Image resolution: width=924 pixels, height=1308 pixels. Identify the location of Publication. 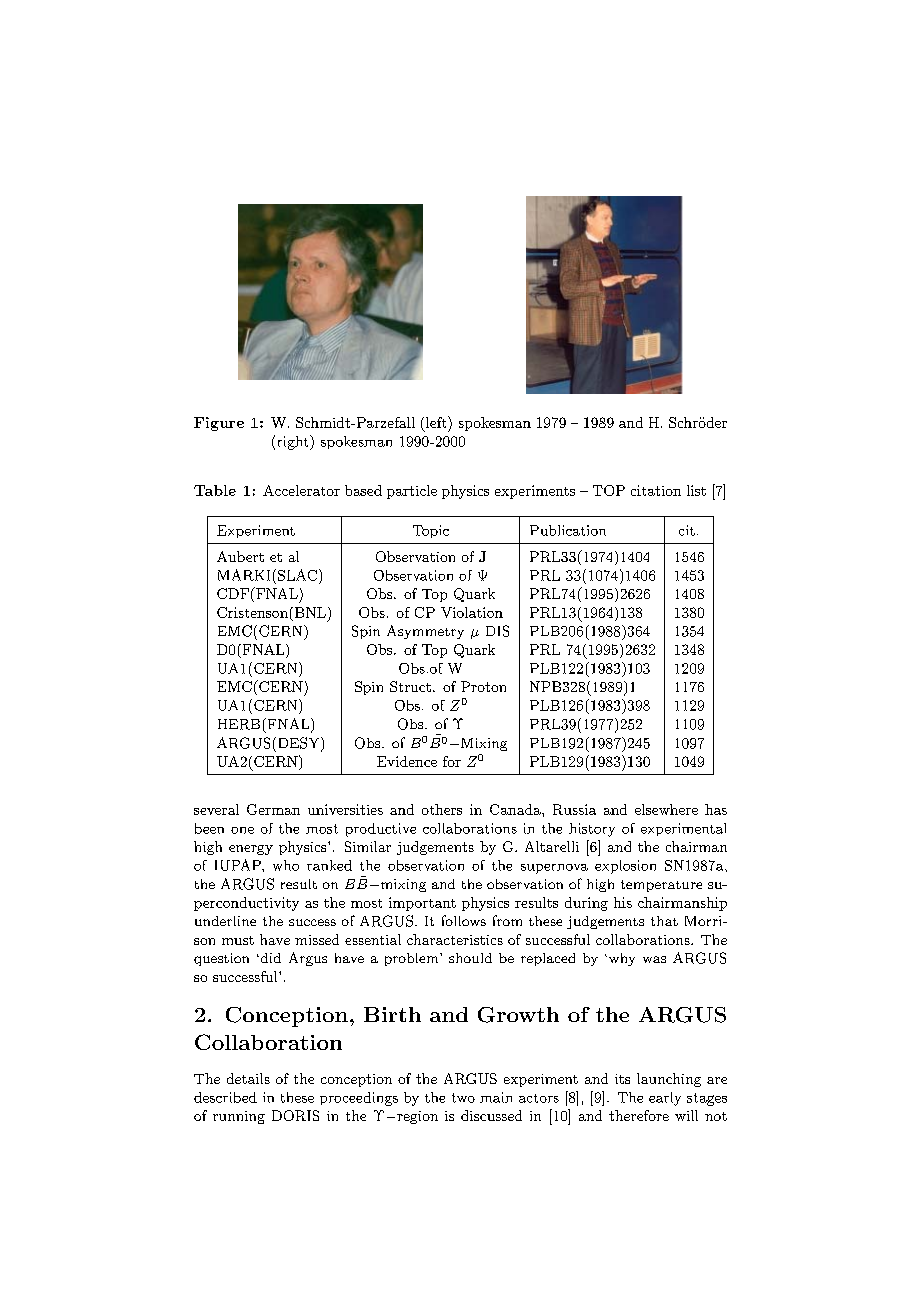
(568, 530).
